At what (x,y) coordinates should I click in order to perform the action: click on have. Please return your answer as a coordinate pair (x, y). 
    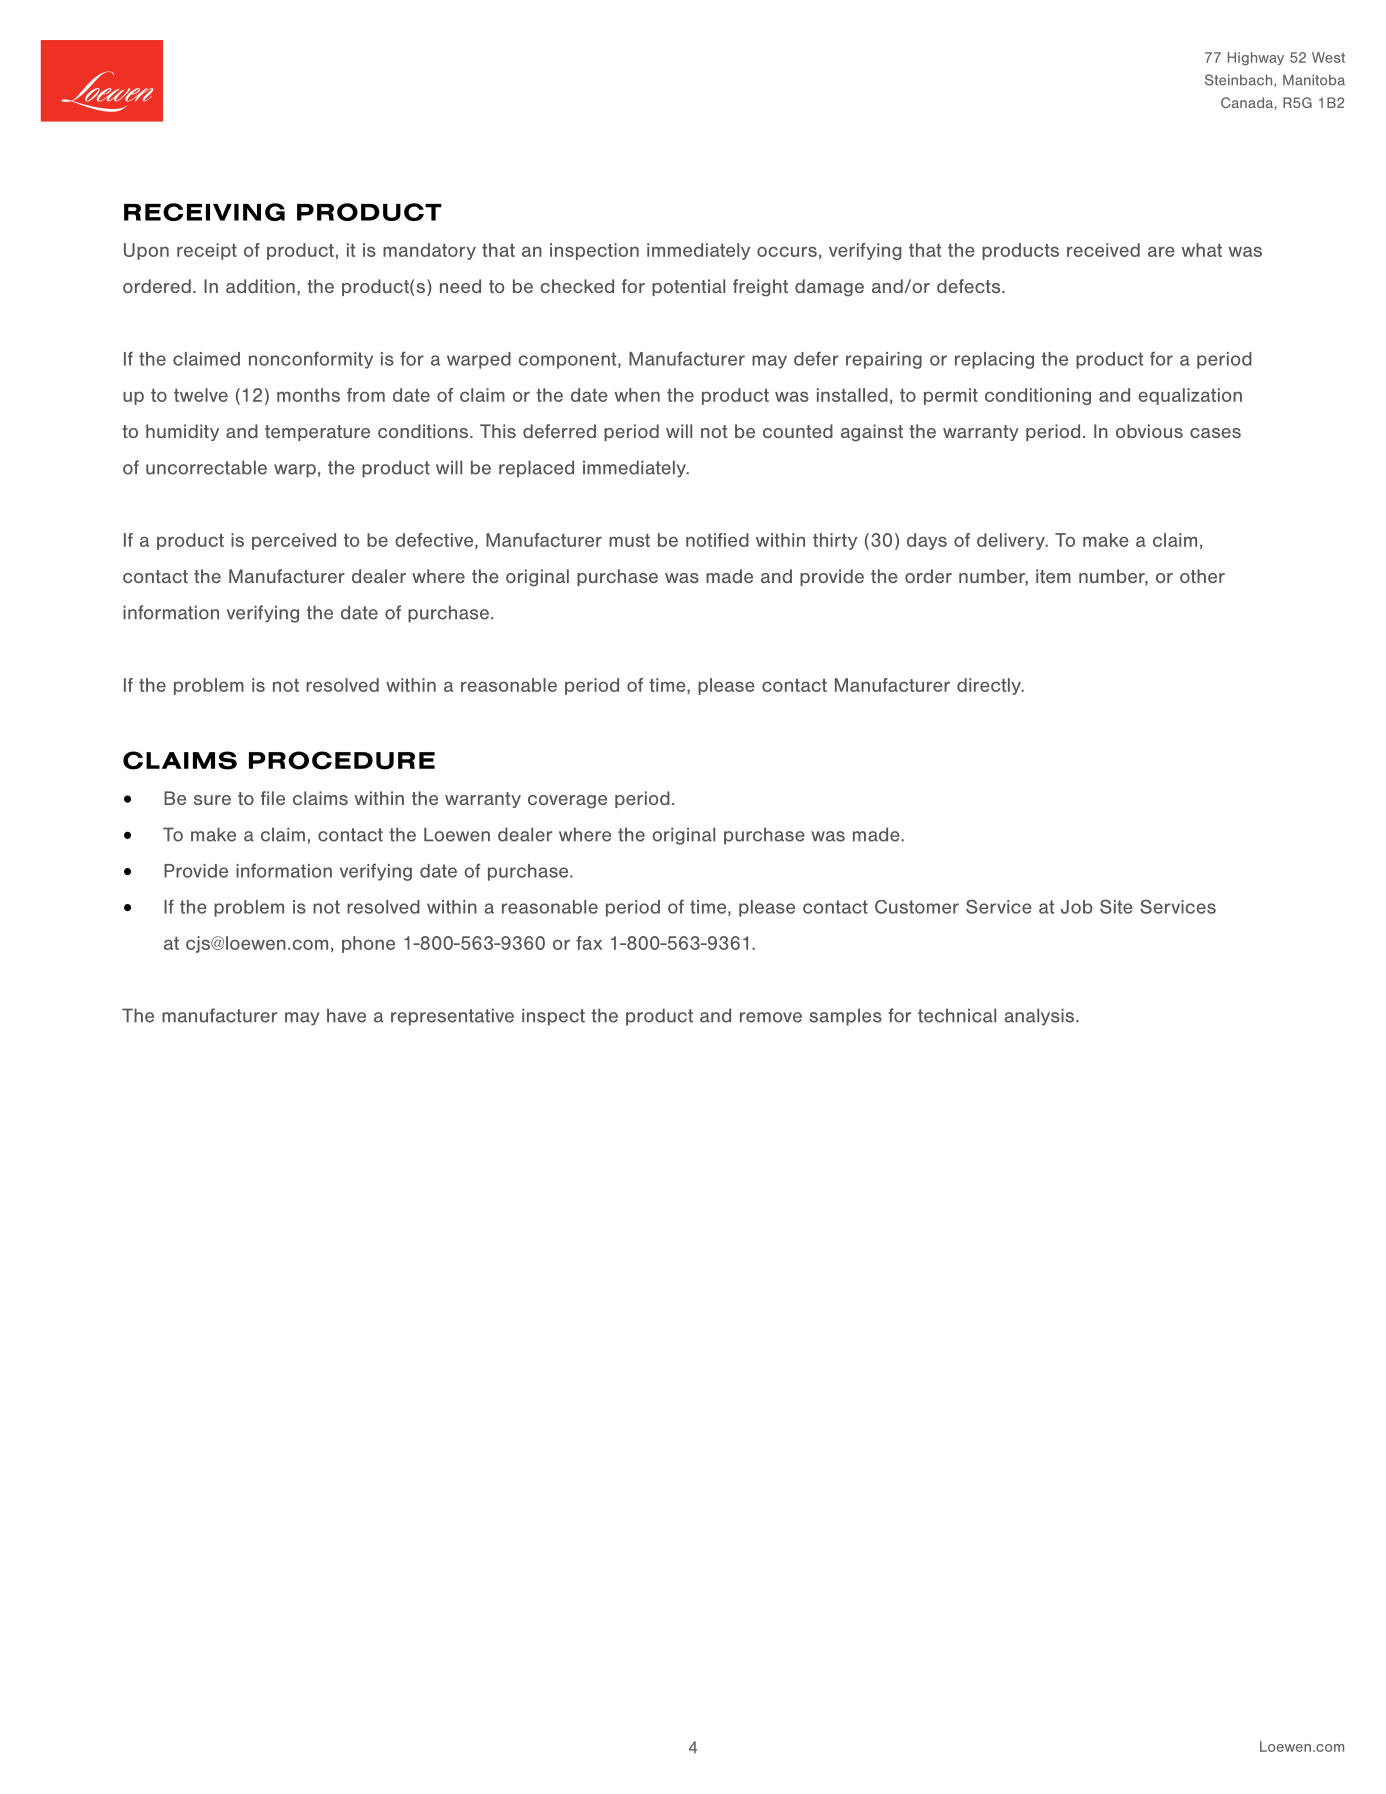
    Looking at the image, I should click on (346, 1015).
